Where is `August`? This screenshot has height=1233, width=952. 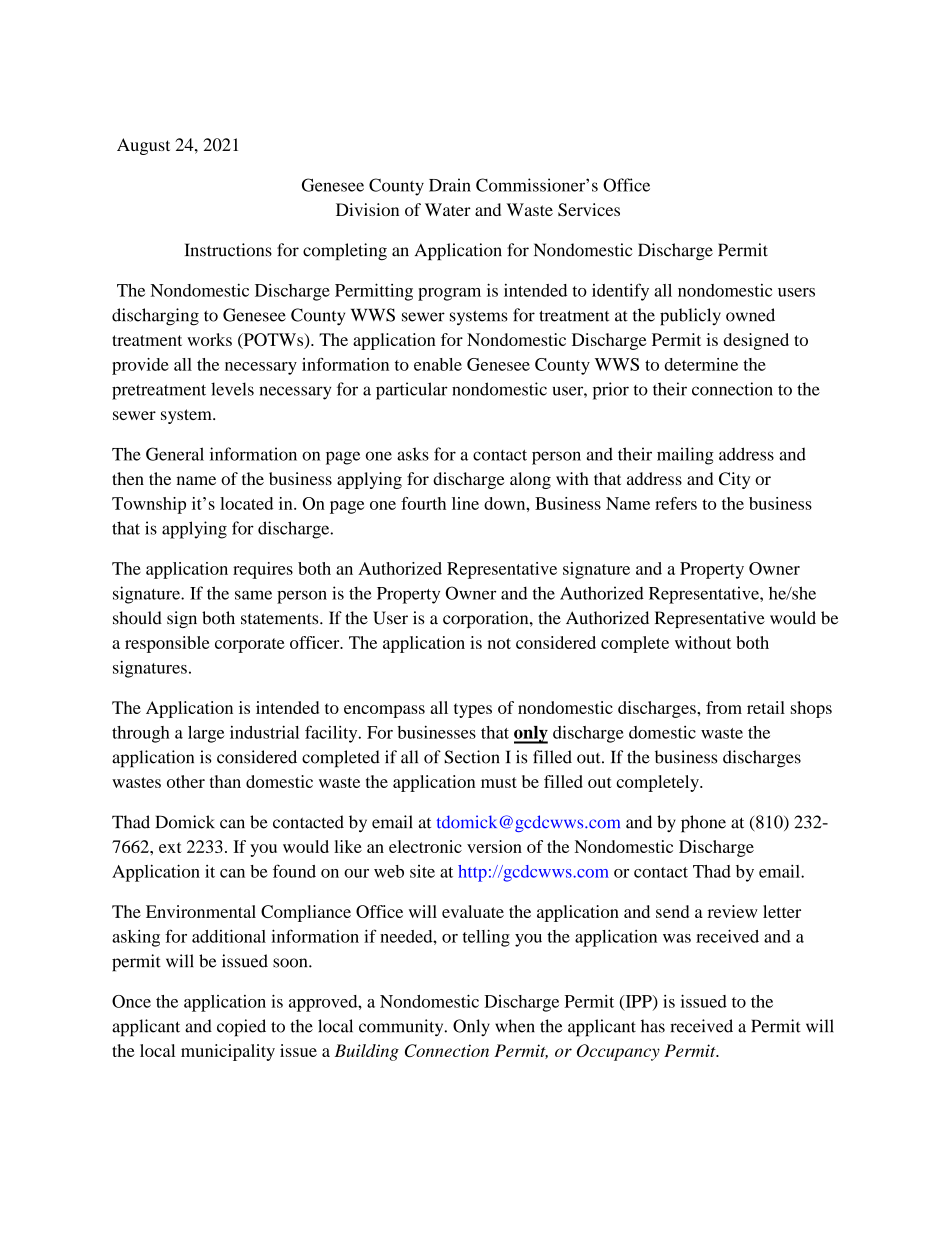
August is located at coordinates (143, 146).
